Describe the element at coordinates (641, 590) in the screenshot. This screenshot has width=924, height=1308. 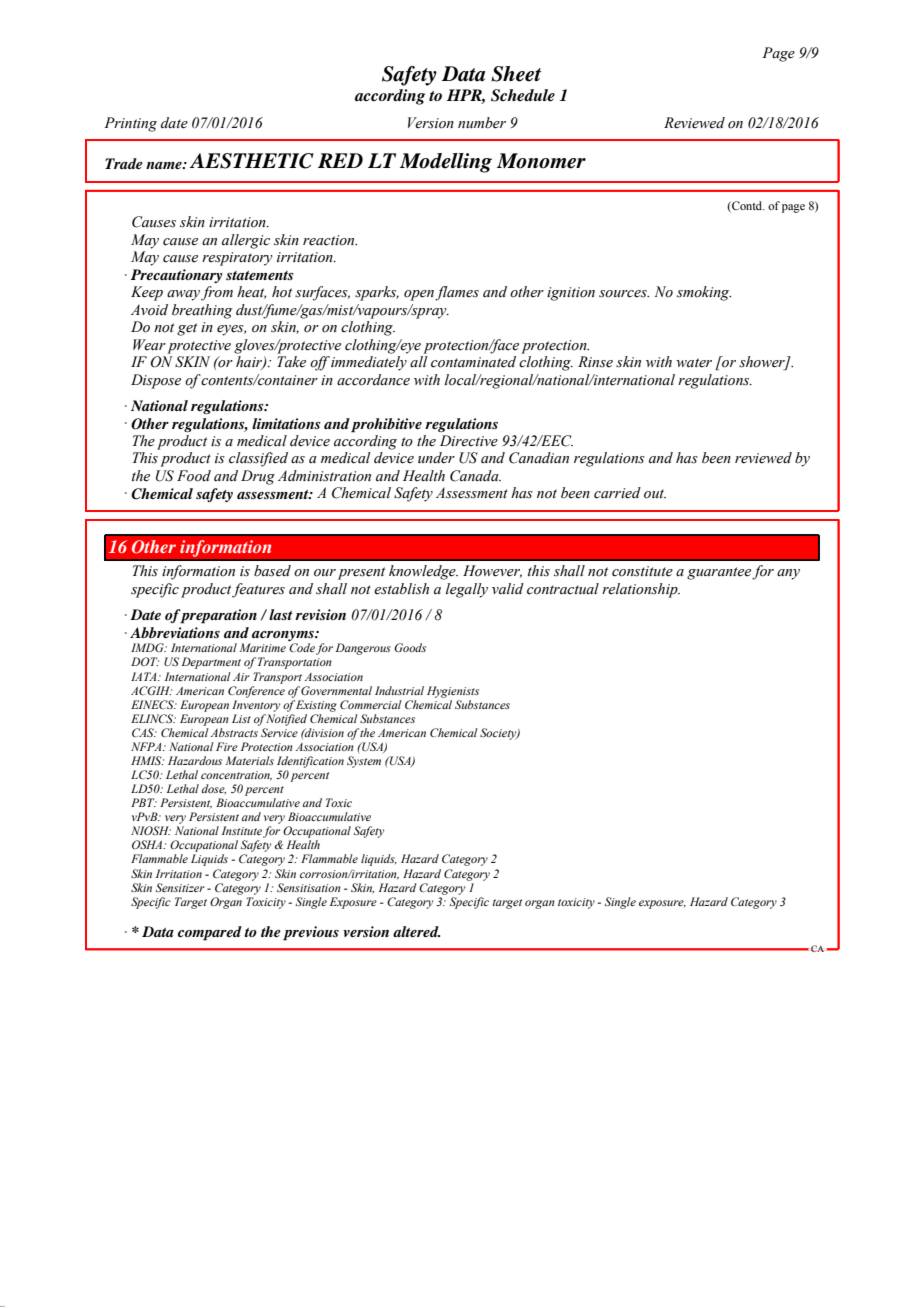
I see `relationship` at that location.
